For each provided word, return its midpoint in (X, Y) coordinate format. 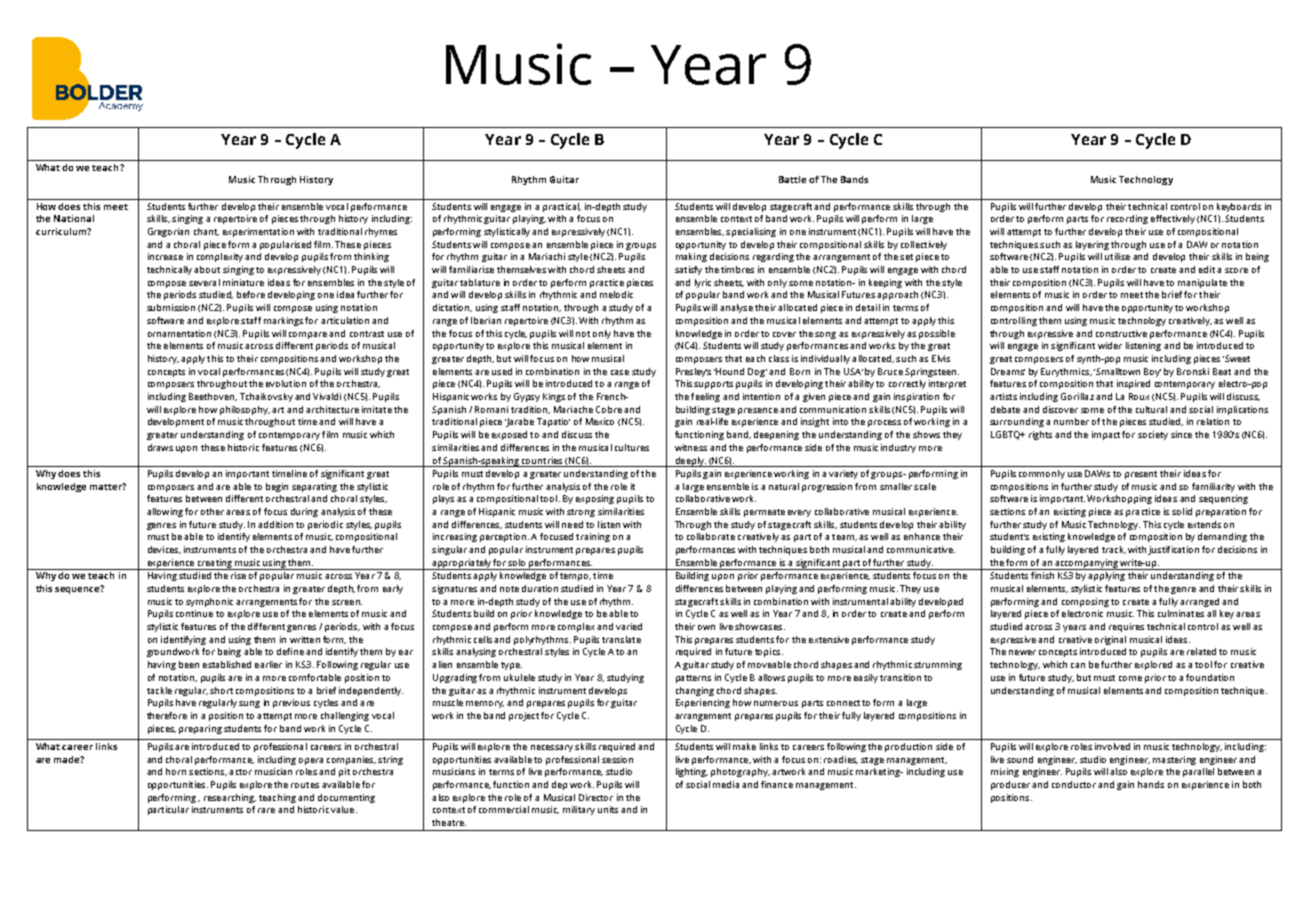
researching (230, 798)
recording (1127, 219)
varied (629, 626)
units (608, 809)
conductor (1074, 784)
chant (206, 232)
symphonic (209, 602)
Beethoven (213, 397)
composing (1085, 602)
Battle (792, 179)
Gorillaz (1077, 396)
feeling (705, 397)
